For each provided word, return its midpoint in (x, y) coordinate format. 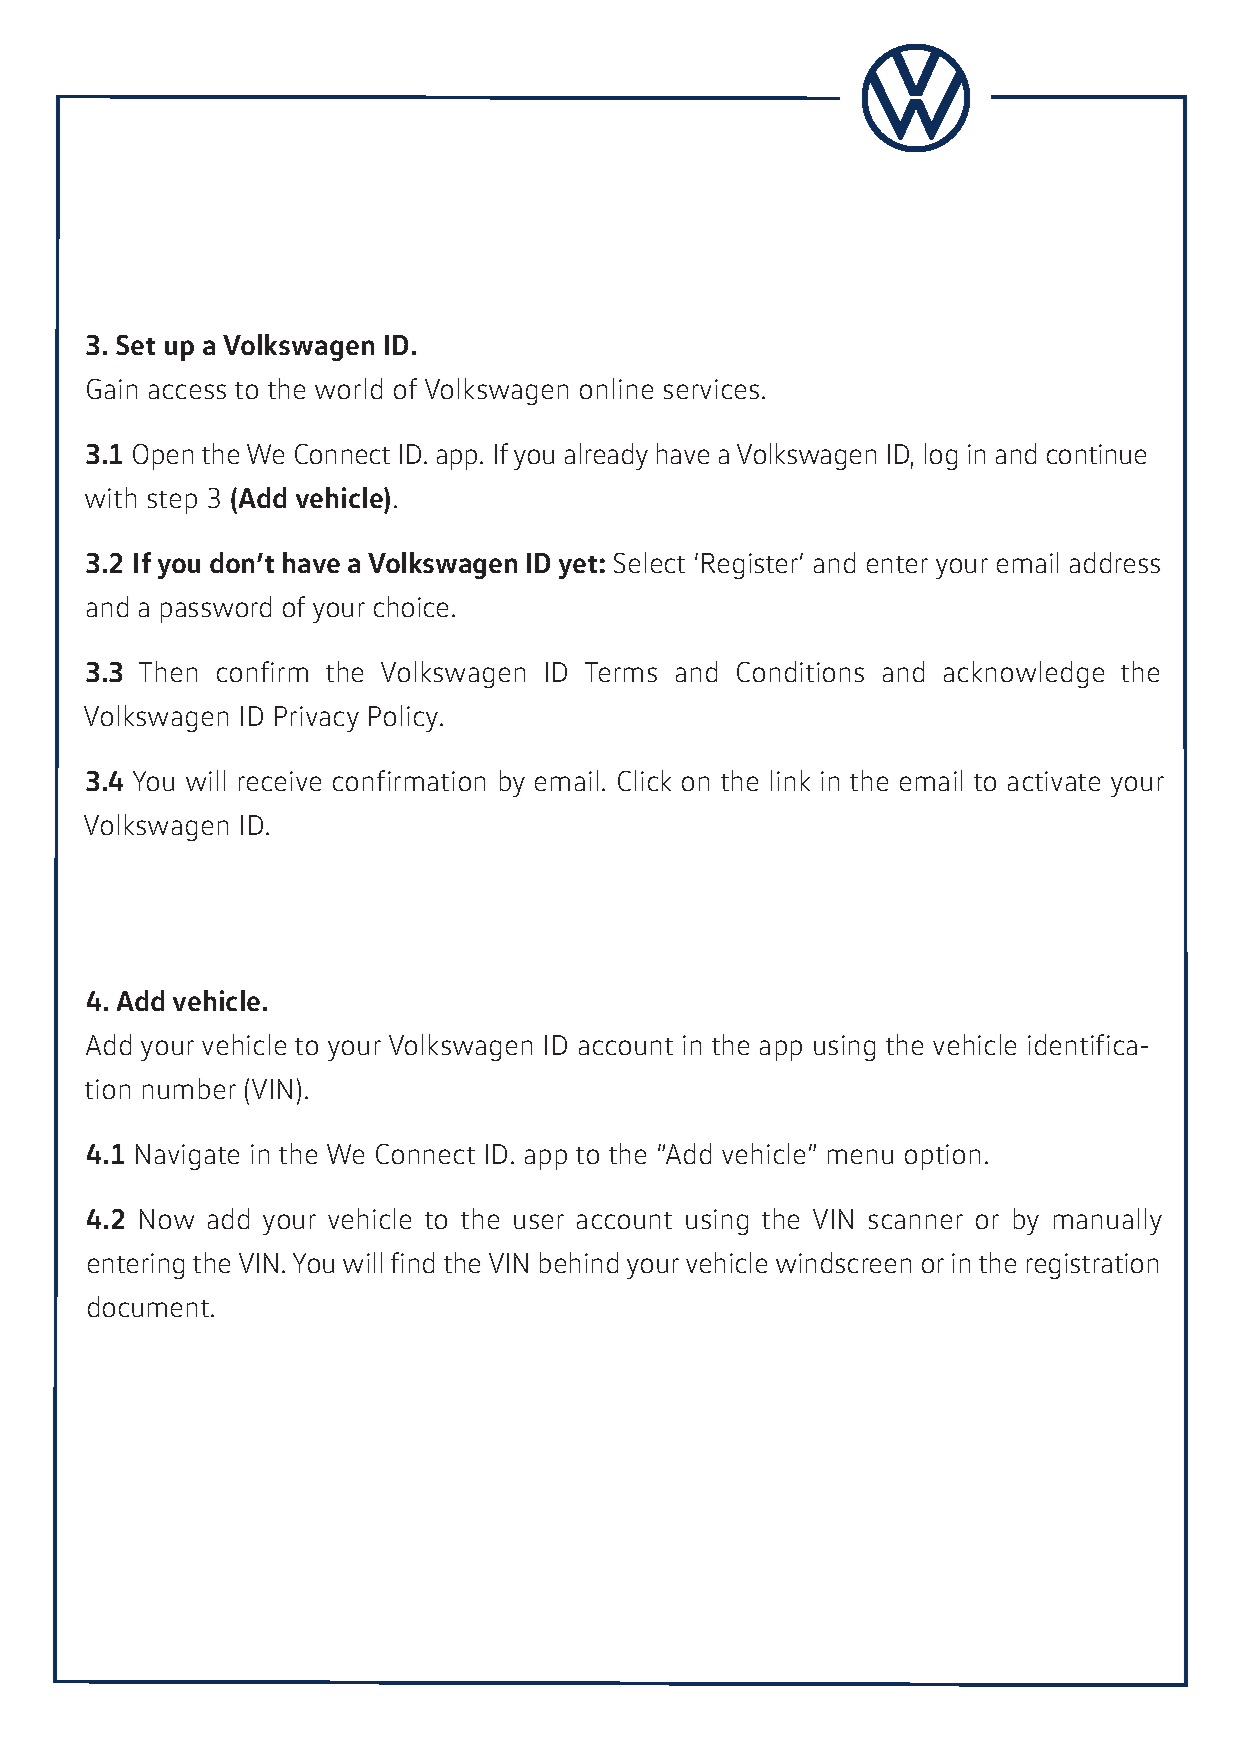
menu (860, 1156)
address (1115, 562)
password (216, 609)
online (616, 388)
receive (280, 781)
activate (1054, 781)
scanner (916, 1221)
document (148, 1306)
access (187, 391)
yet (578, 567)
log (941, 456)
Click (644, 780)
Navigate (187, 1157)
